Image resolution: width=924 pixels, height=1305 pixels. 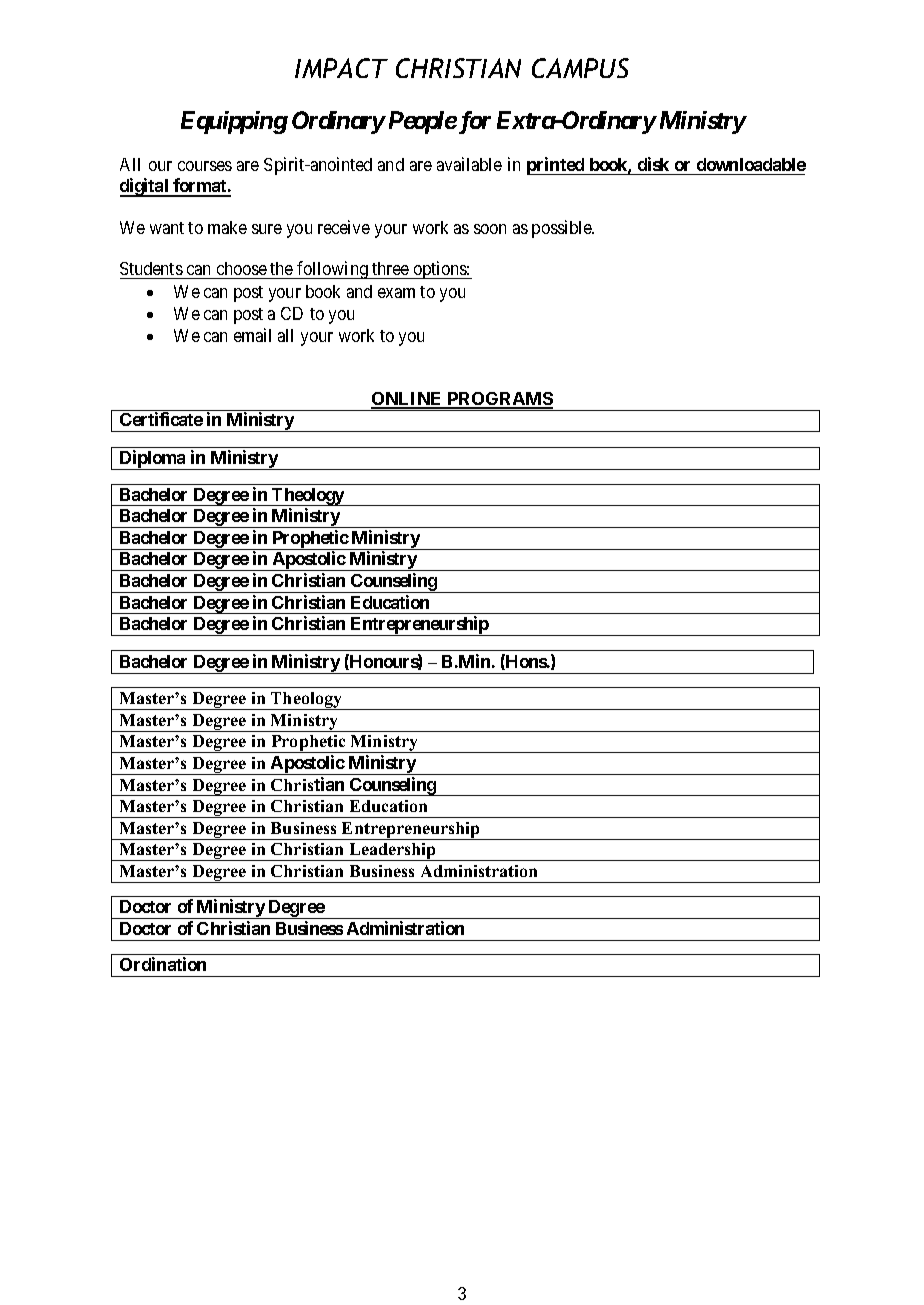 What do you see at coordinates (392, 852) in the screenshot?
I see `Leadership` at bounding box center [392, 852].
